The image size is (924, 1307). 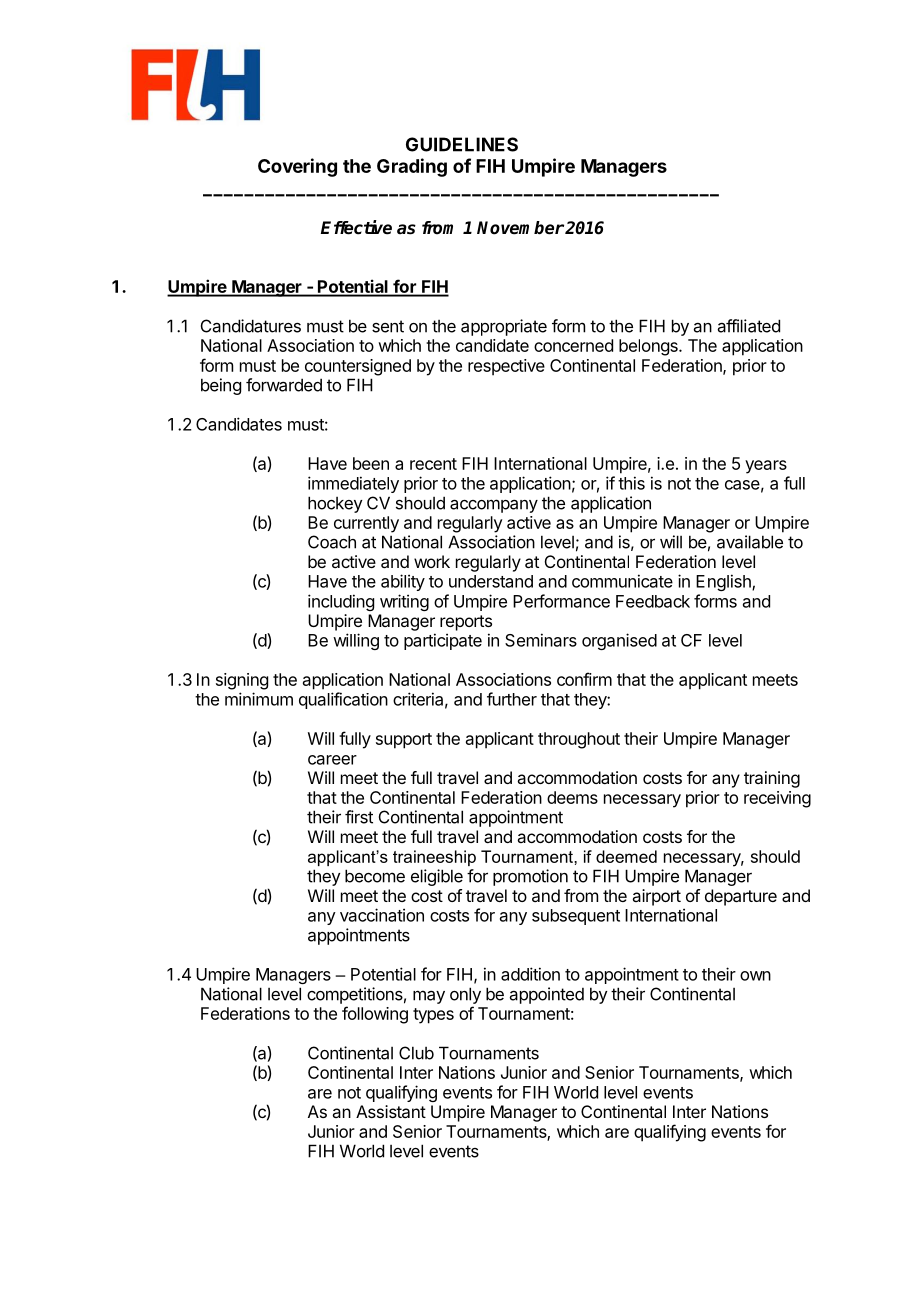 I want to click on Covering, so click(x=297, y=167).
